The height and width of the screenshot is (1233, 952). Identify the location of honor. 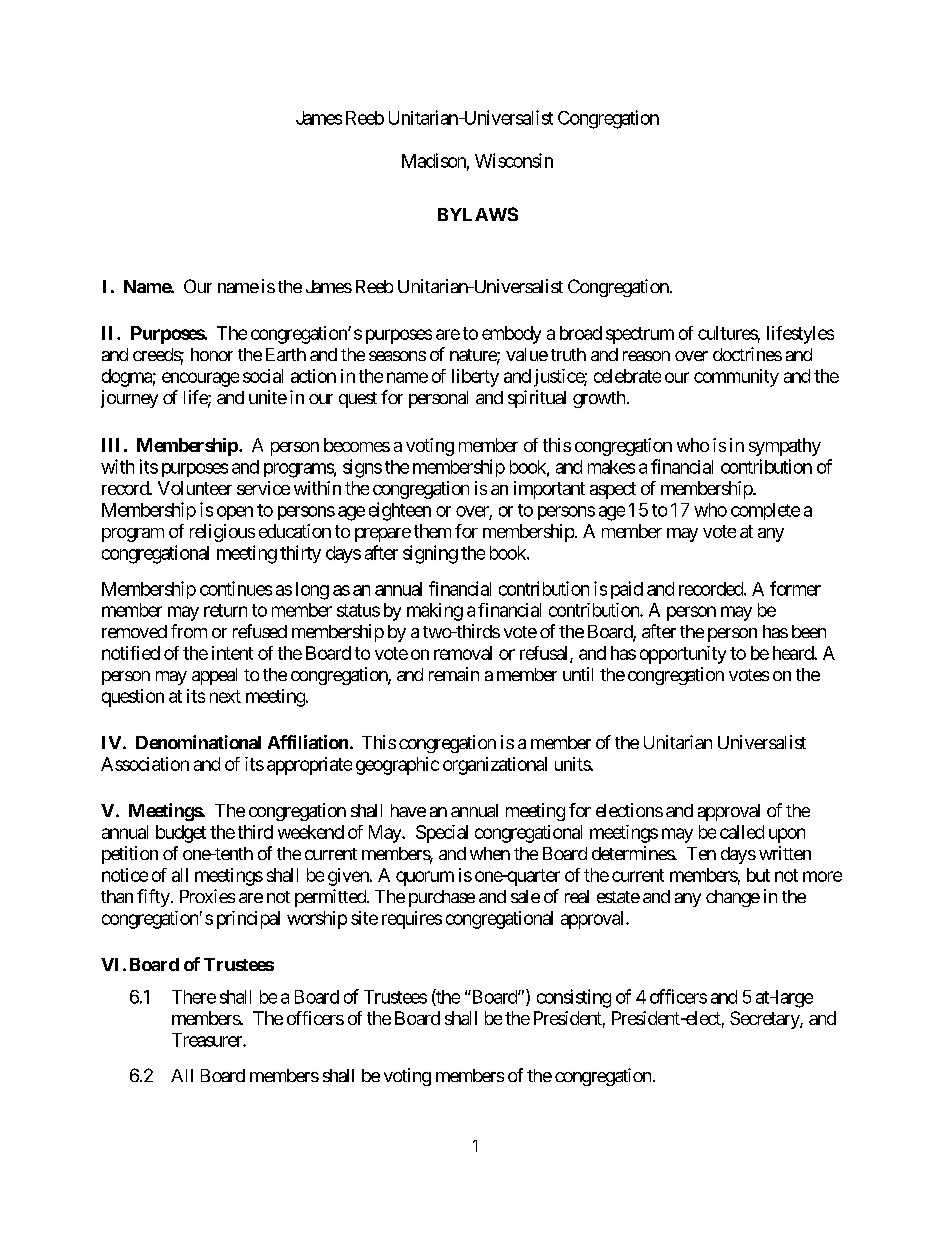
(212, 354).
